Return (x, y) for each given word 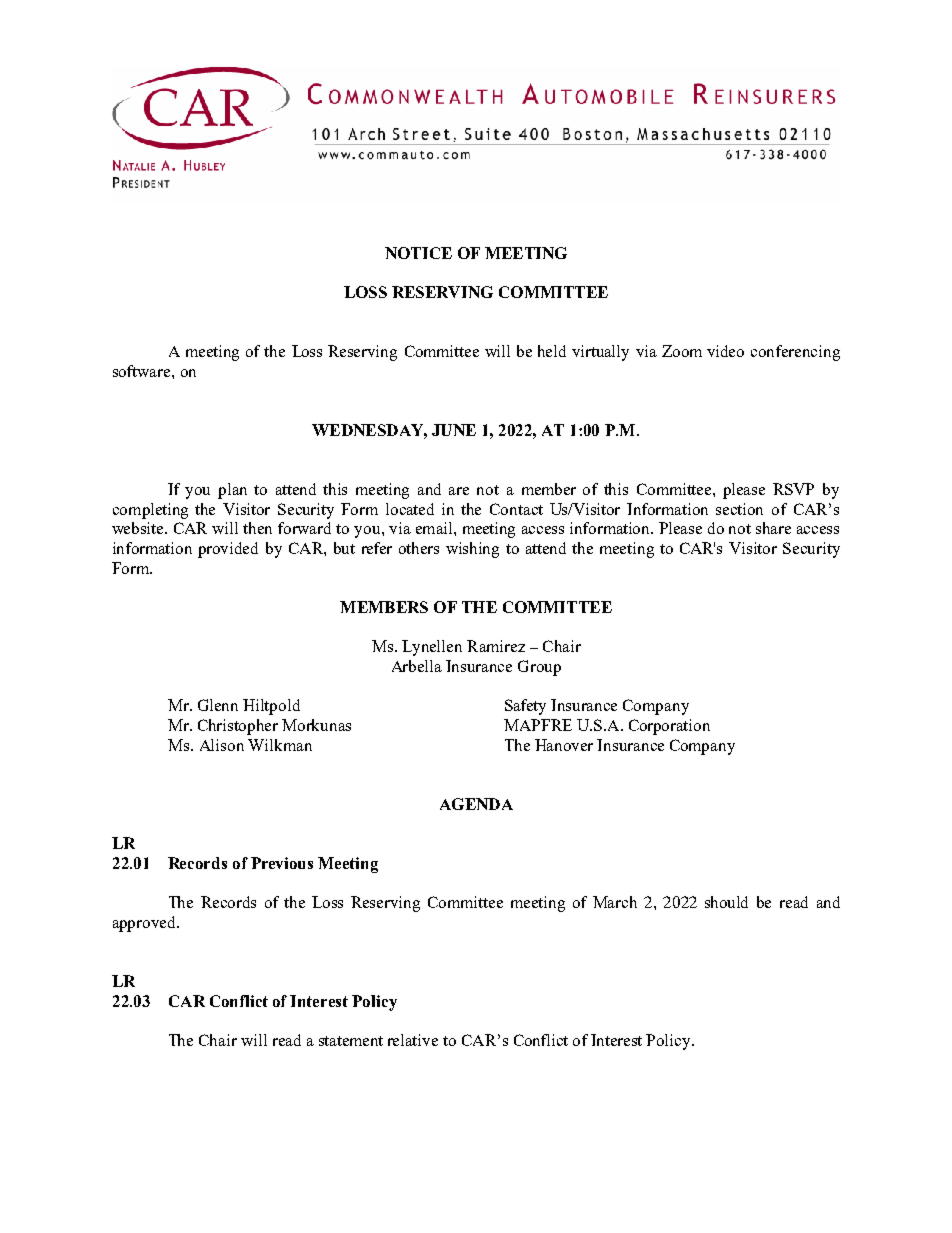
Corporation (669, 727)
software (143, 371)
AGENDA (476, 804)
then (257, 528)
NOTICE (418, 253)
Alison (222, 745)
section (739, 509)
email (435, 528)
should (726, 902)
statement (351, 1041)
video (725, 351)
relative (413, 1040)
